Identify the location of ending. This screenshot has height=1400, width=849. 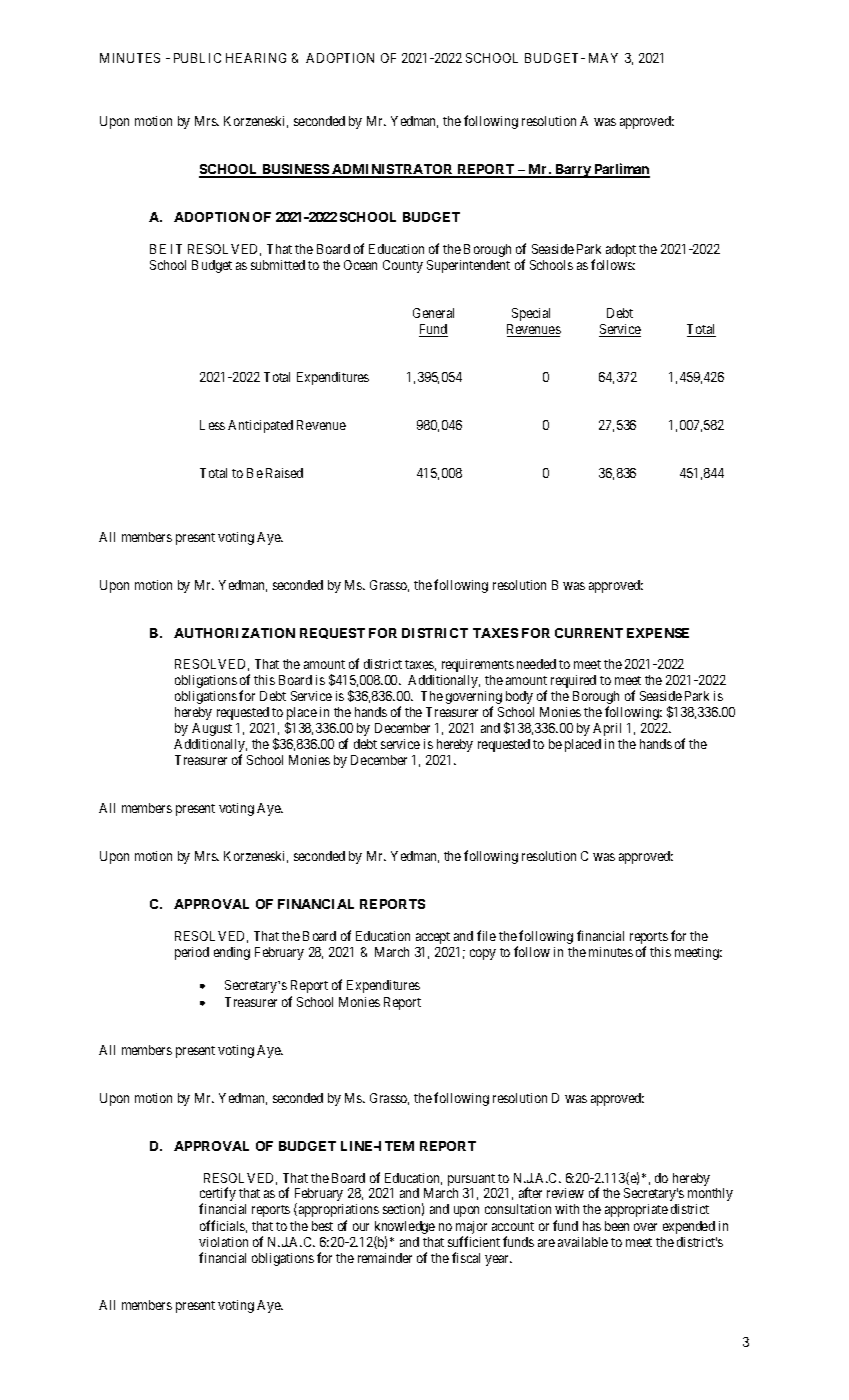
(232, 953).
